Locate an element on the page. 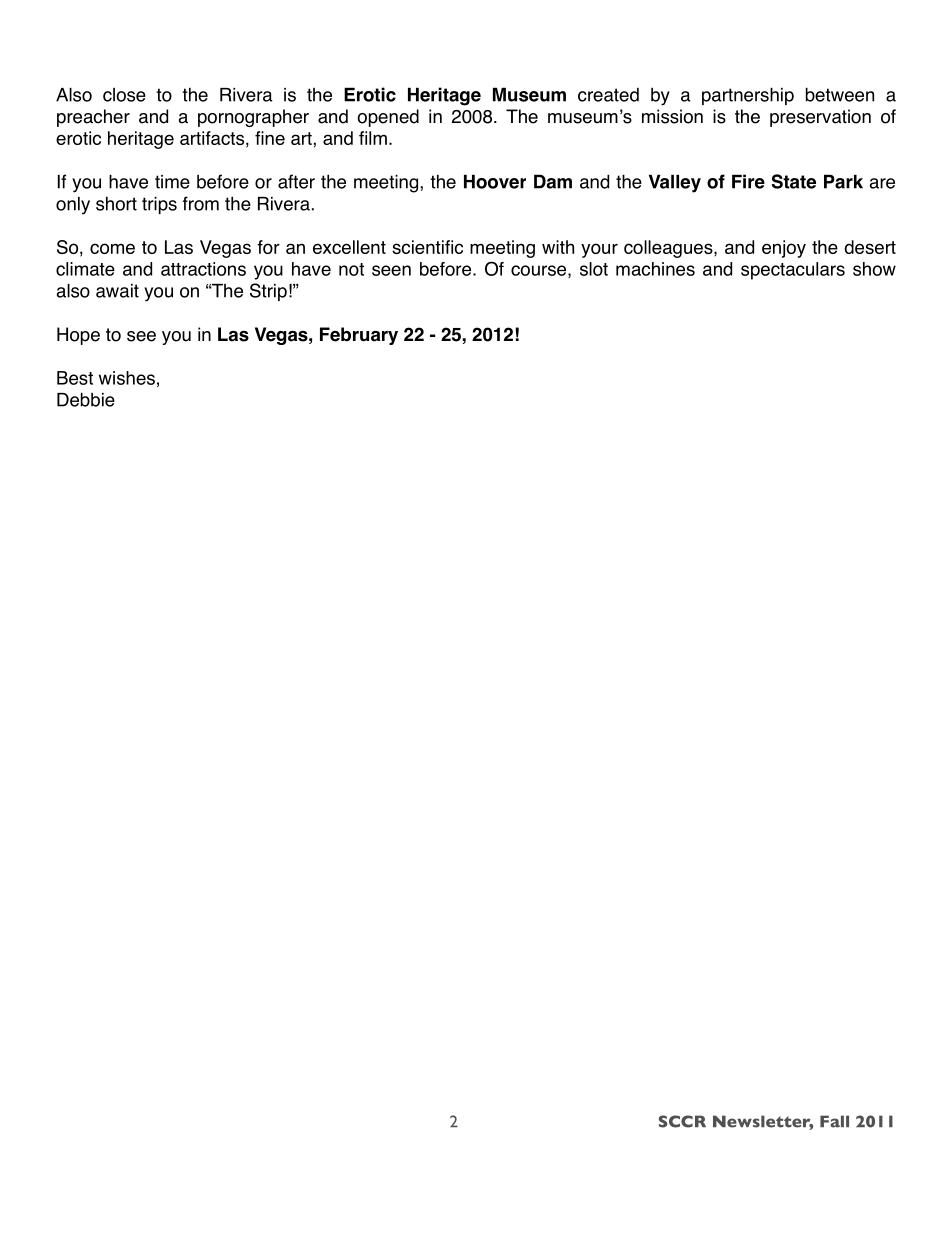 This document has width=952, height=1233. seen is located at coordinates (391, 270).
